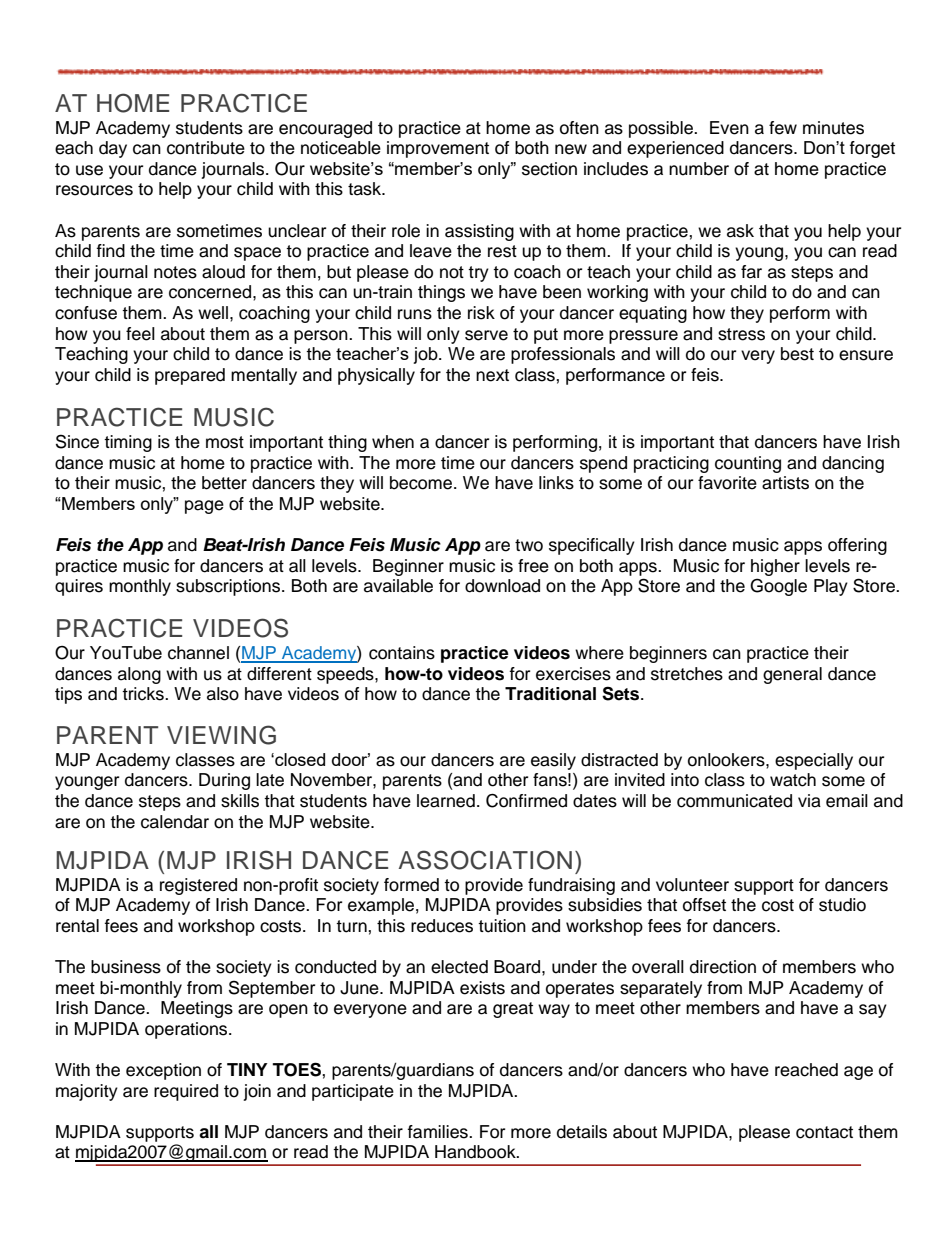 The width and height of the document is (952, 1233). Describe the element at coordinates (206, 148) in the document. I see `contribute` at that location.
